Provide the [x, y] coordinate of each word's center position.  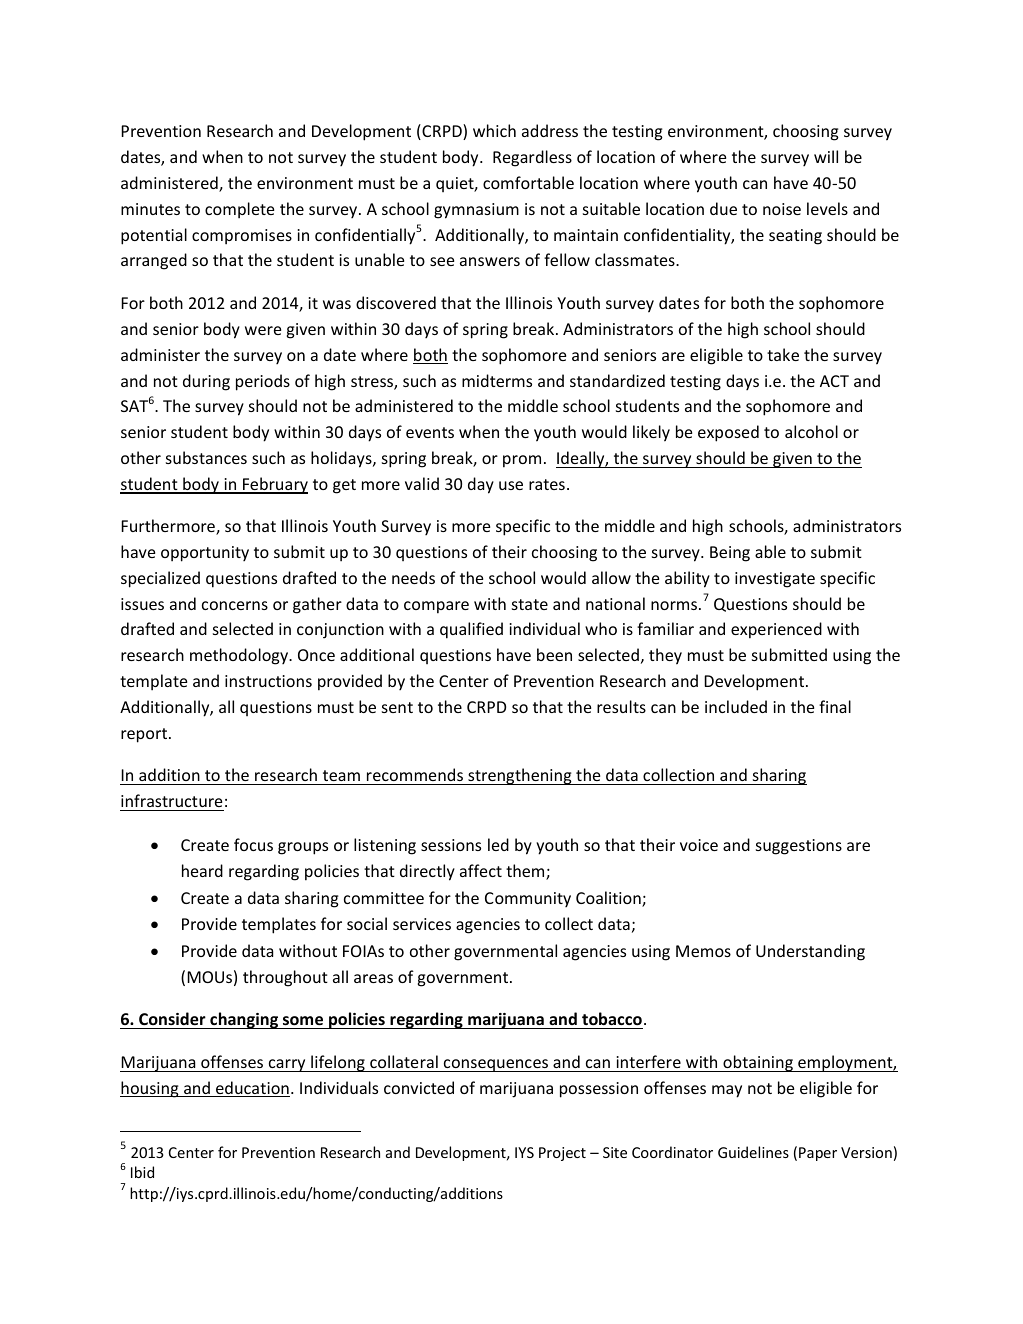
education [252, 1089]
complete [239, 210]
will [826, 156]
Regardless [532, 158]
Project [562, 1154]
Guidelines [753, 1152]
